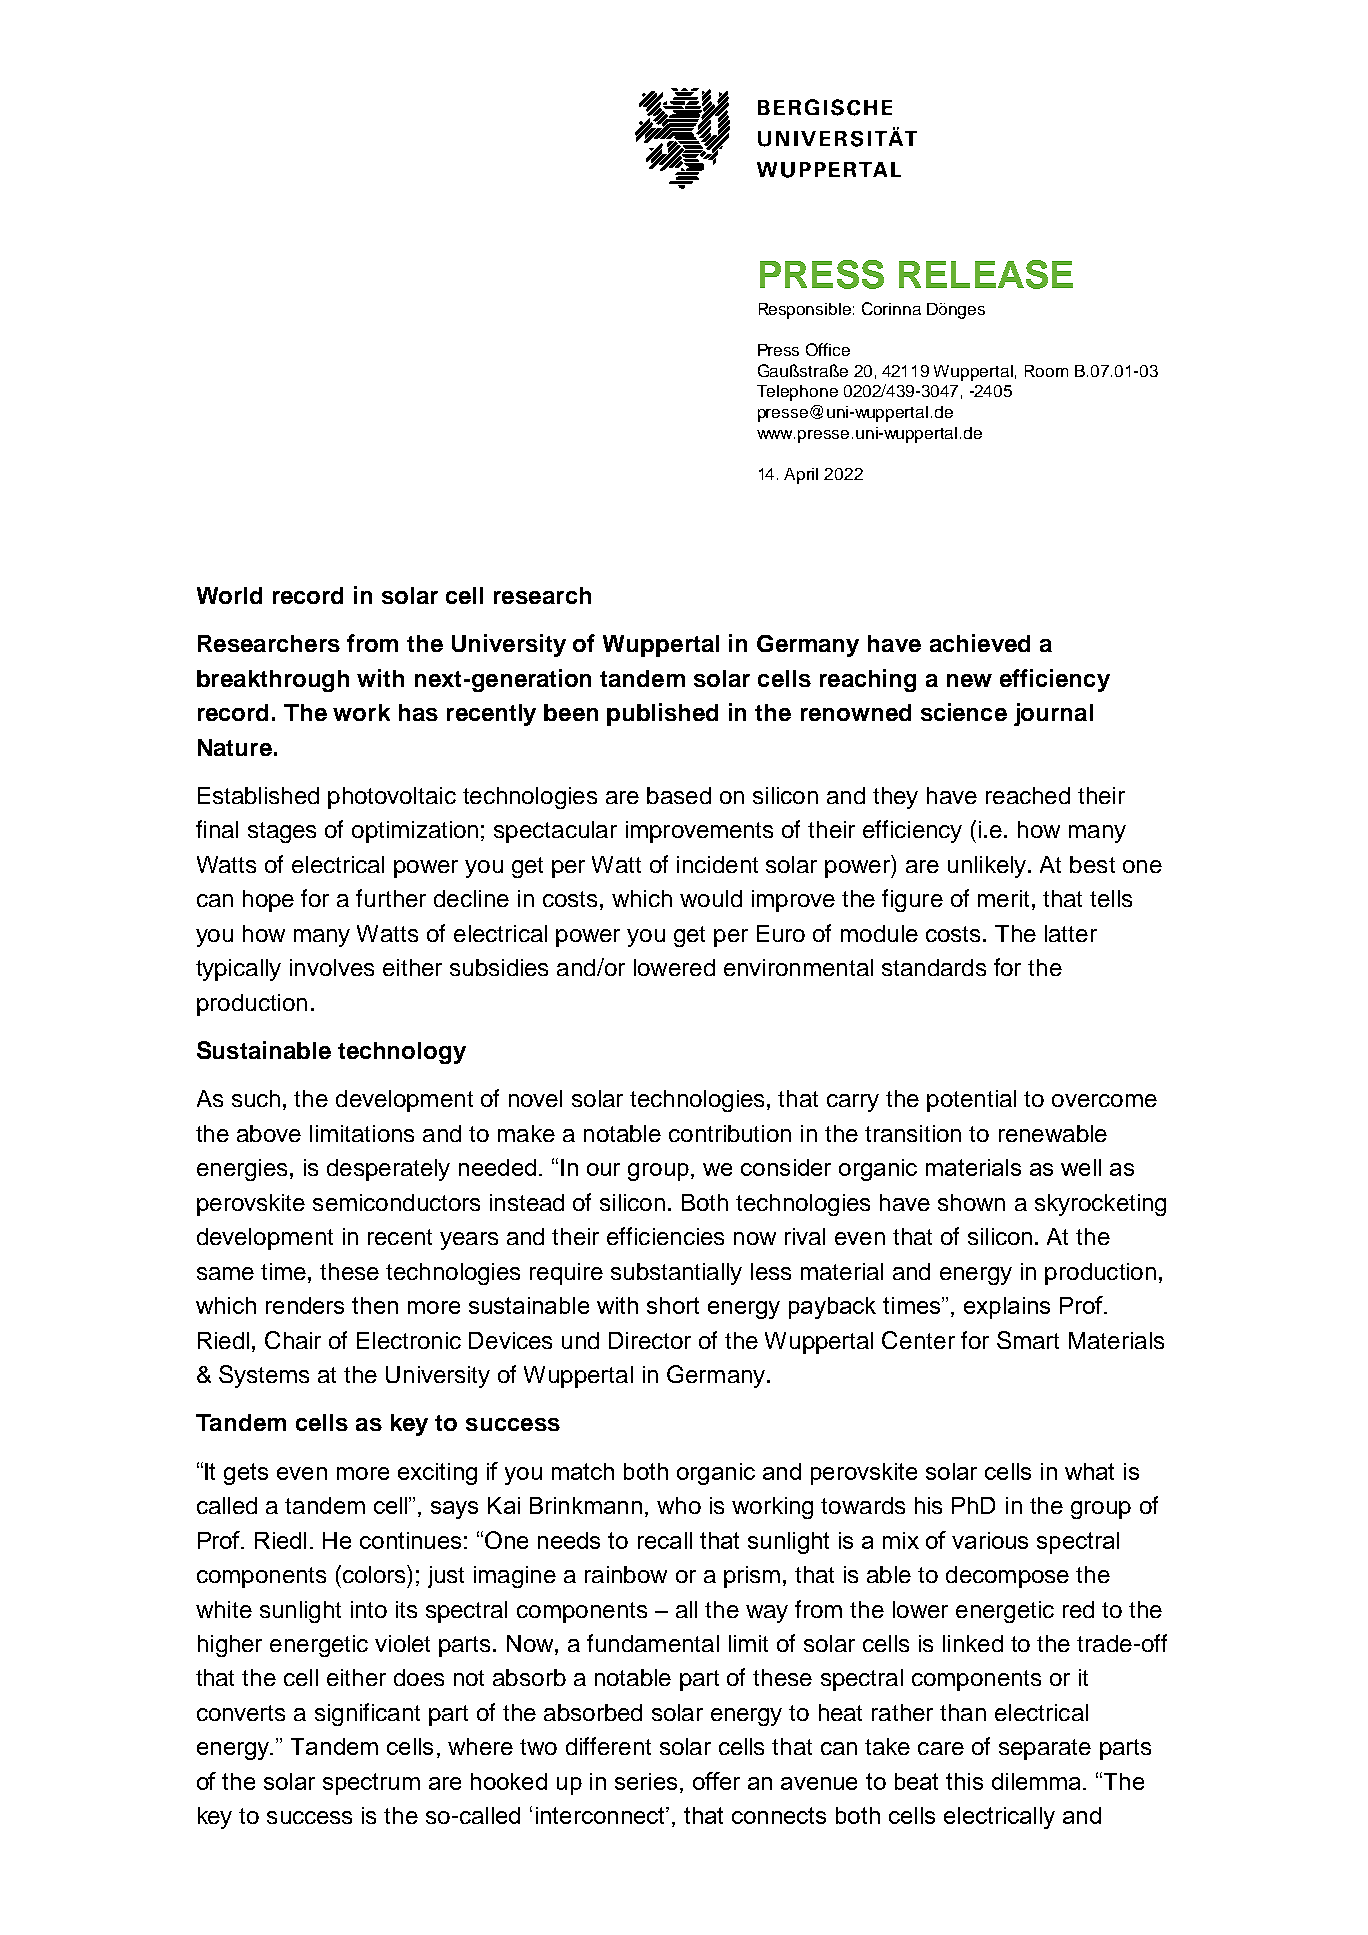  Describe the element at coordinates (650, 1340) in the document. I see `Director` at that location.
